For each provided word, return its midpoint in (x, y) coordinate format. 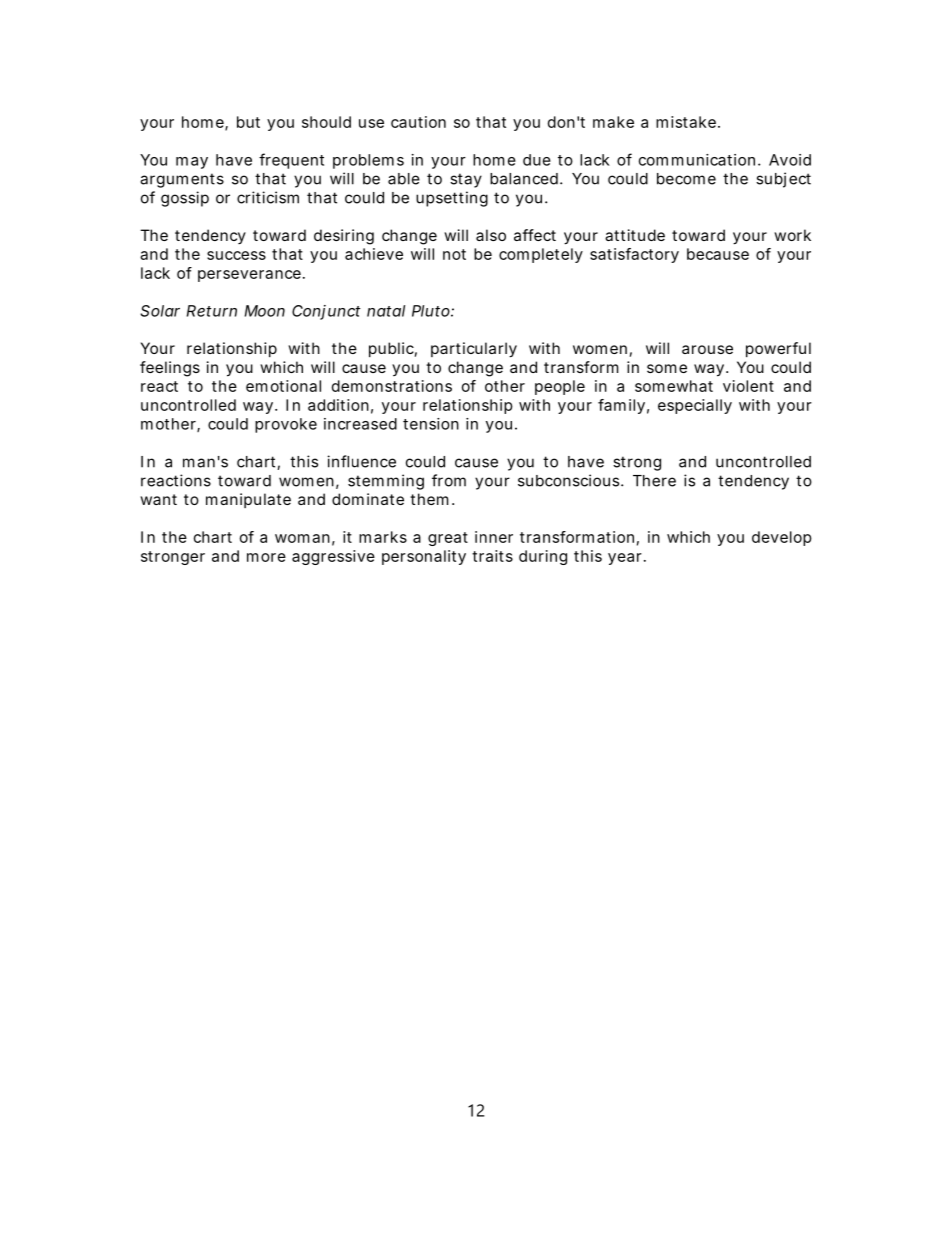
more (266, 557)
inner (494, 537)
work (792, 235)
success (236, 255)
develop (782, 538)
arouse (707, 349)
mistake (686, 122)
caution (418, 122)
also (491, 235)
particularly (474, 350)
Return (212, 311)
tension (431, 424)
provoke (286, 425)
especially (695, 406)
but (248, 122)
